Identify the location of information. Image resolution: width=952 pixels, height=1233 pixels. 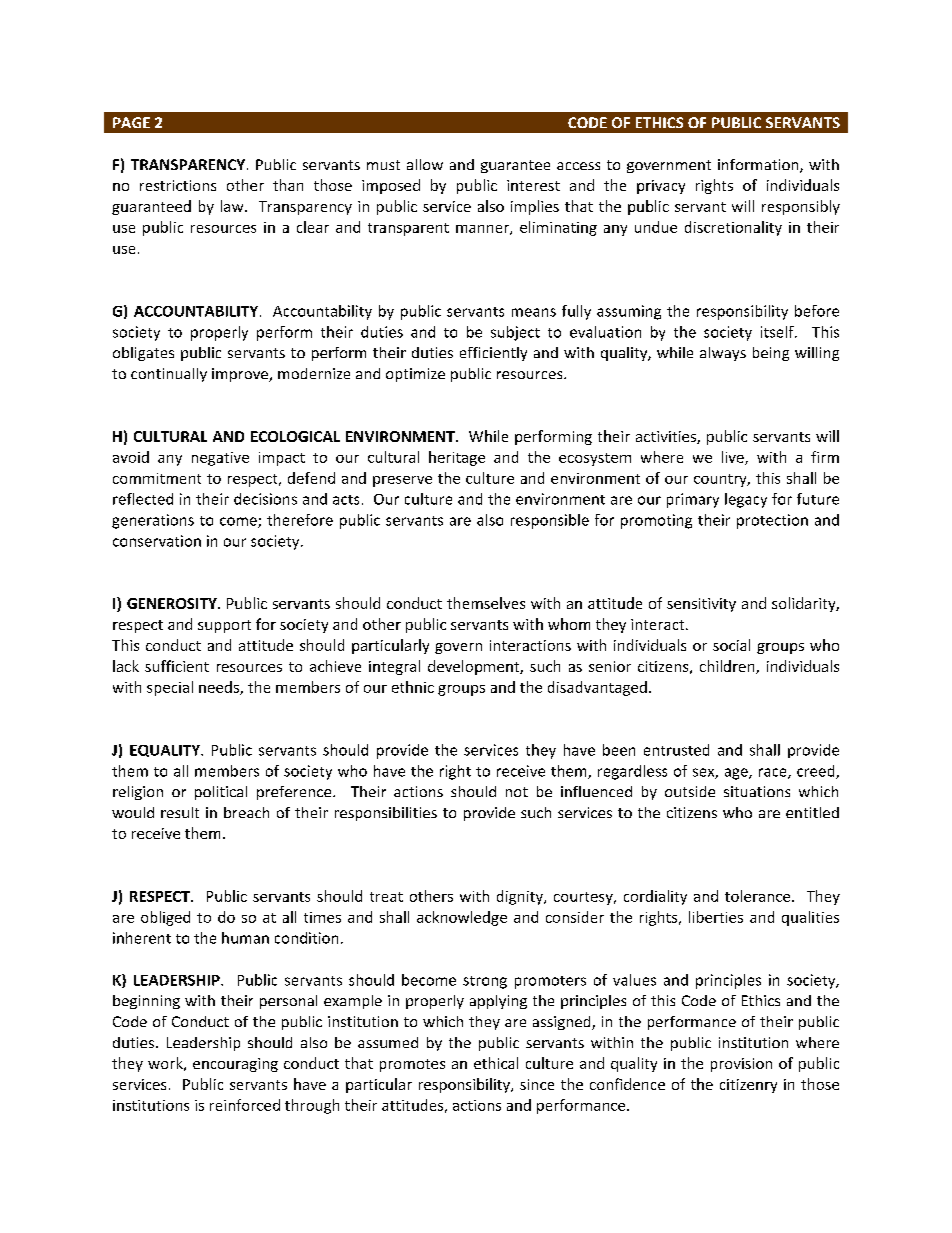
(759, 166).
